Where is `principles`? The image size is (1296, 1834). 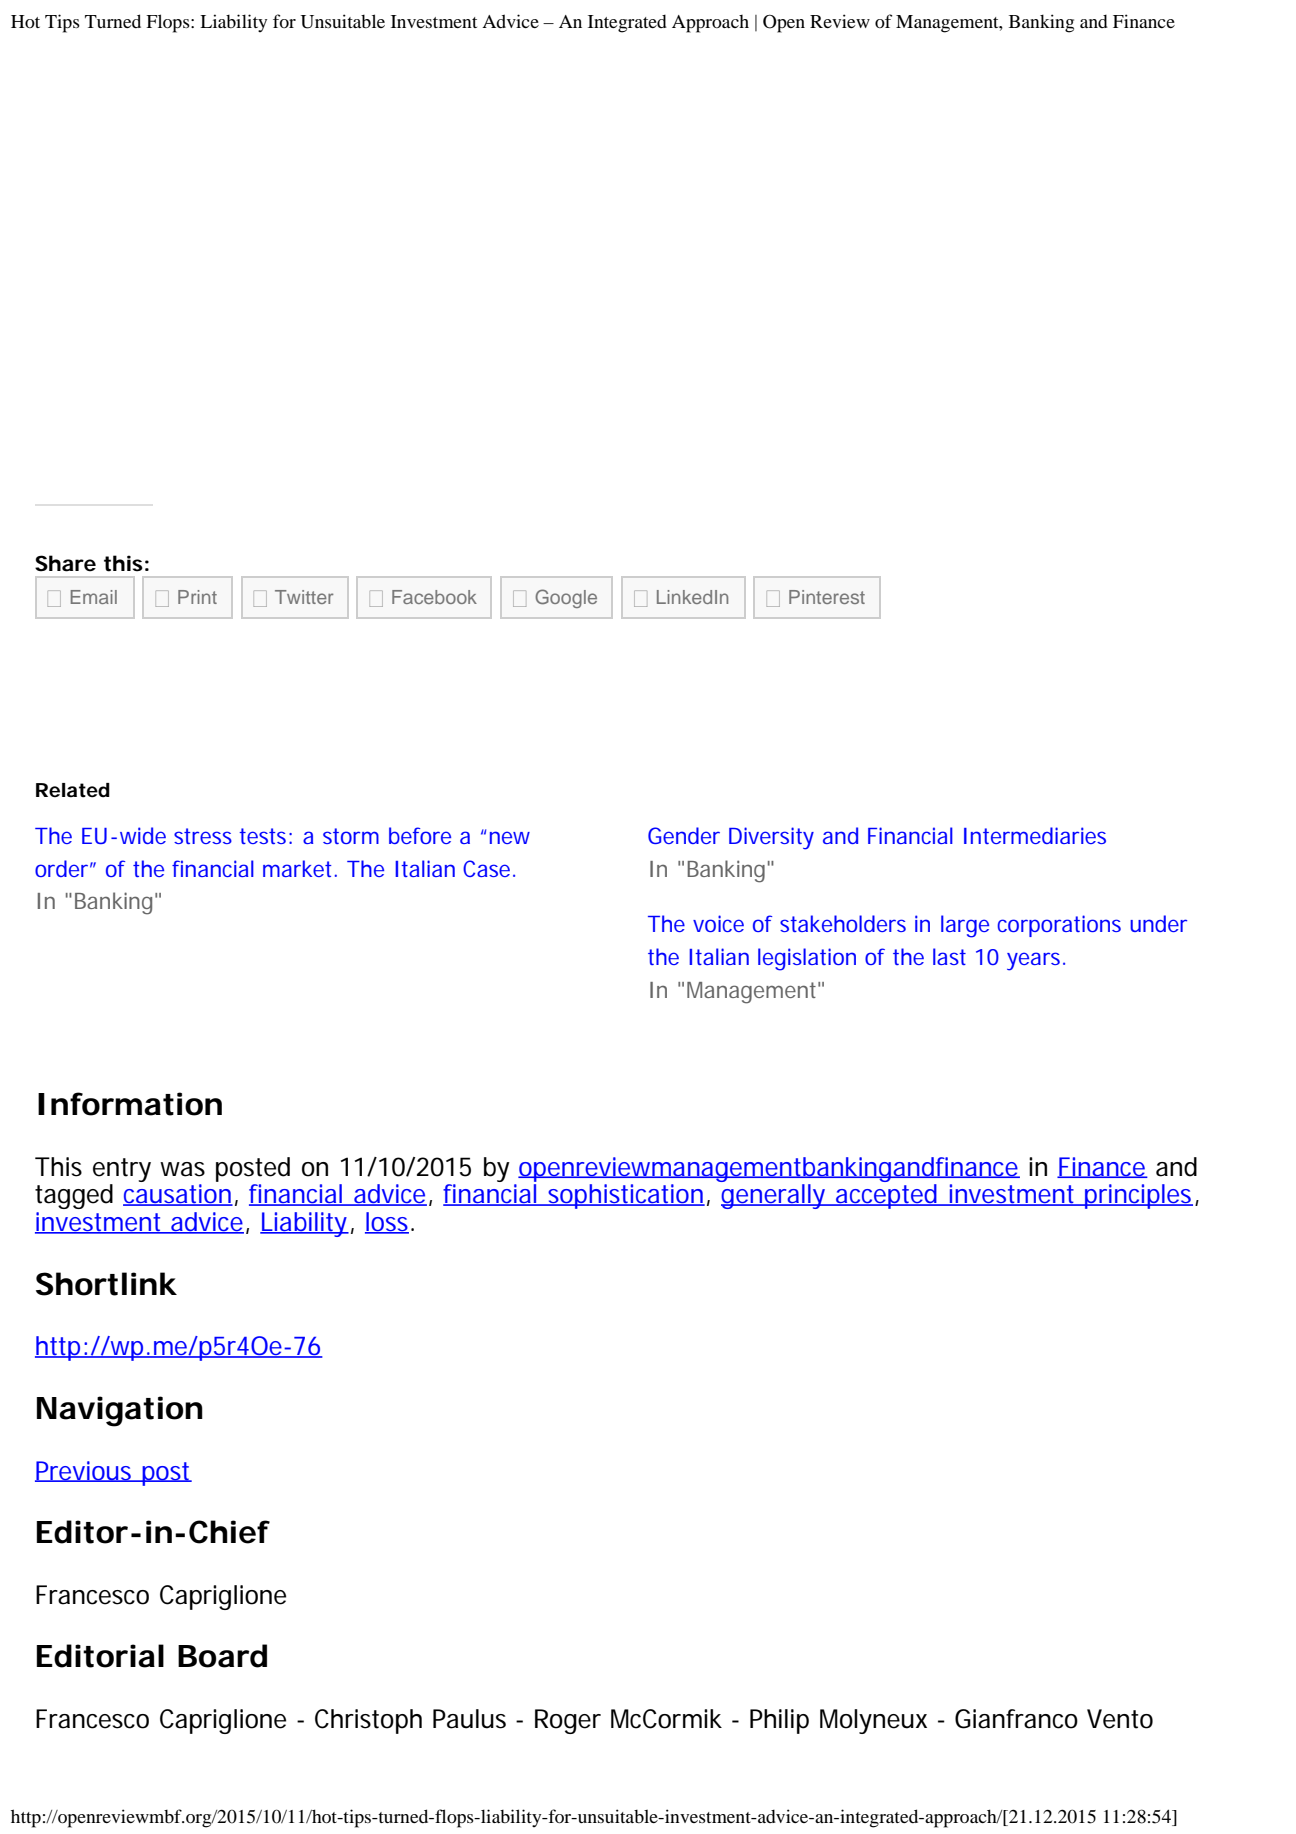 principles is located at coordinates (1138, 1196).
